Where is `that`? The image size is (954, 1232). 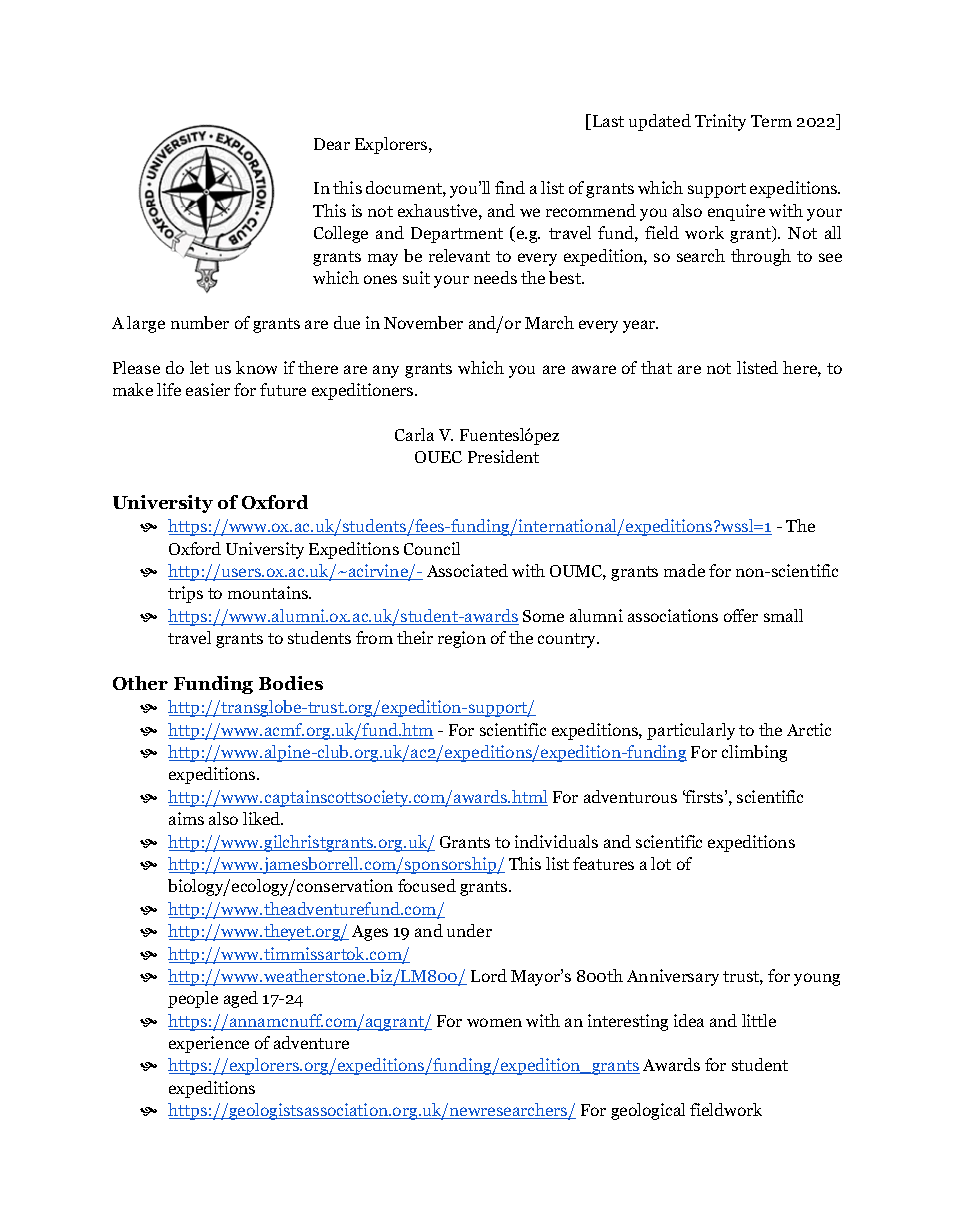 that is located at coordinates (656, 367).
